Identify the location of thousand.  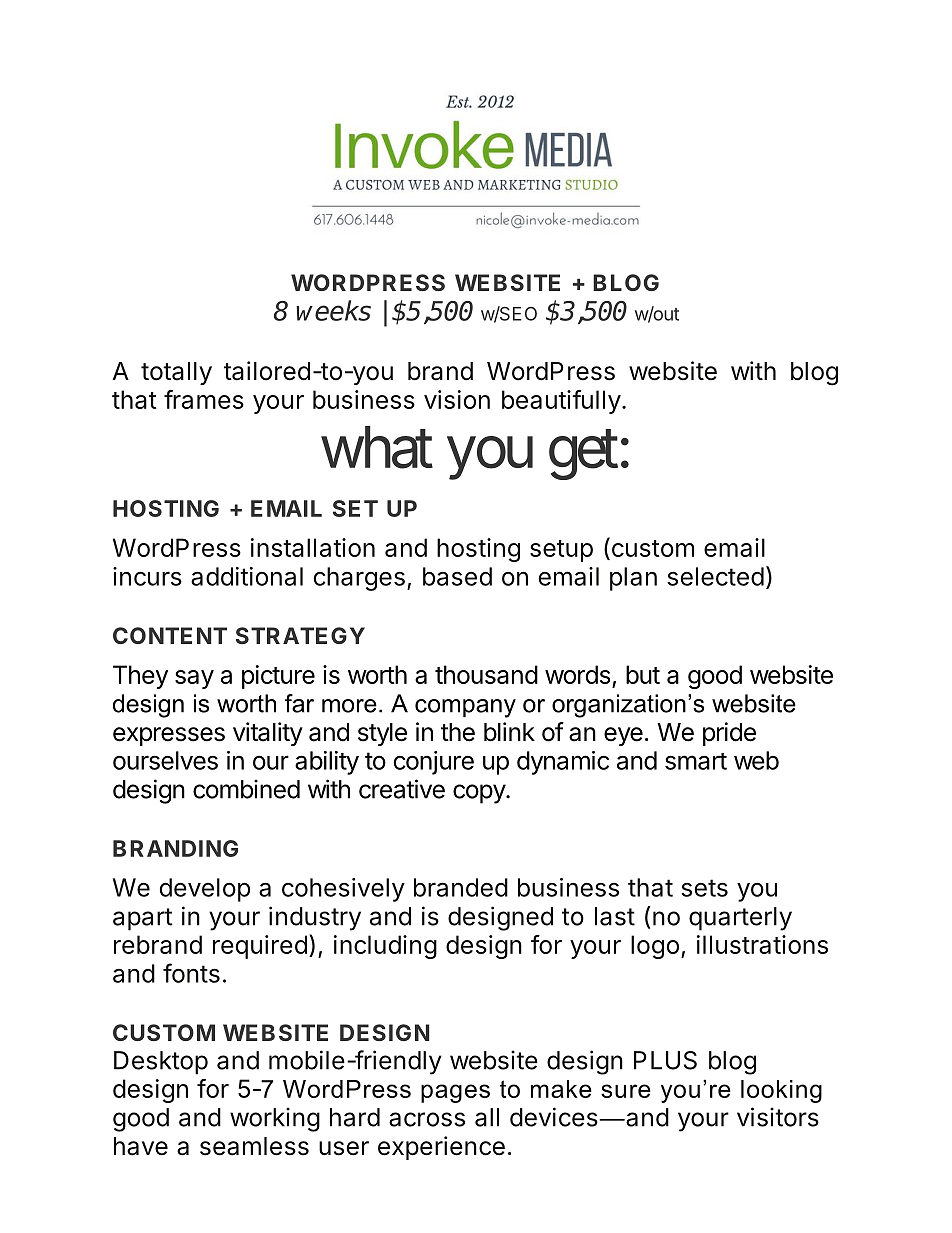
(486, 674).
